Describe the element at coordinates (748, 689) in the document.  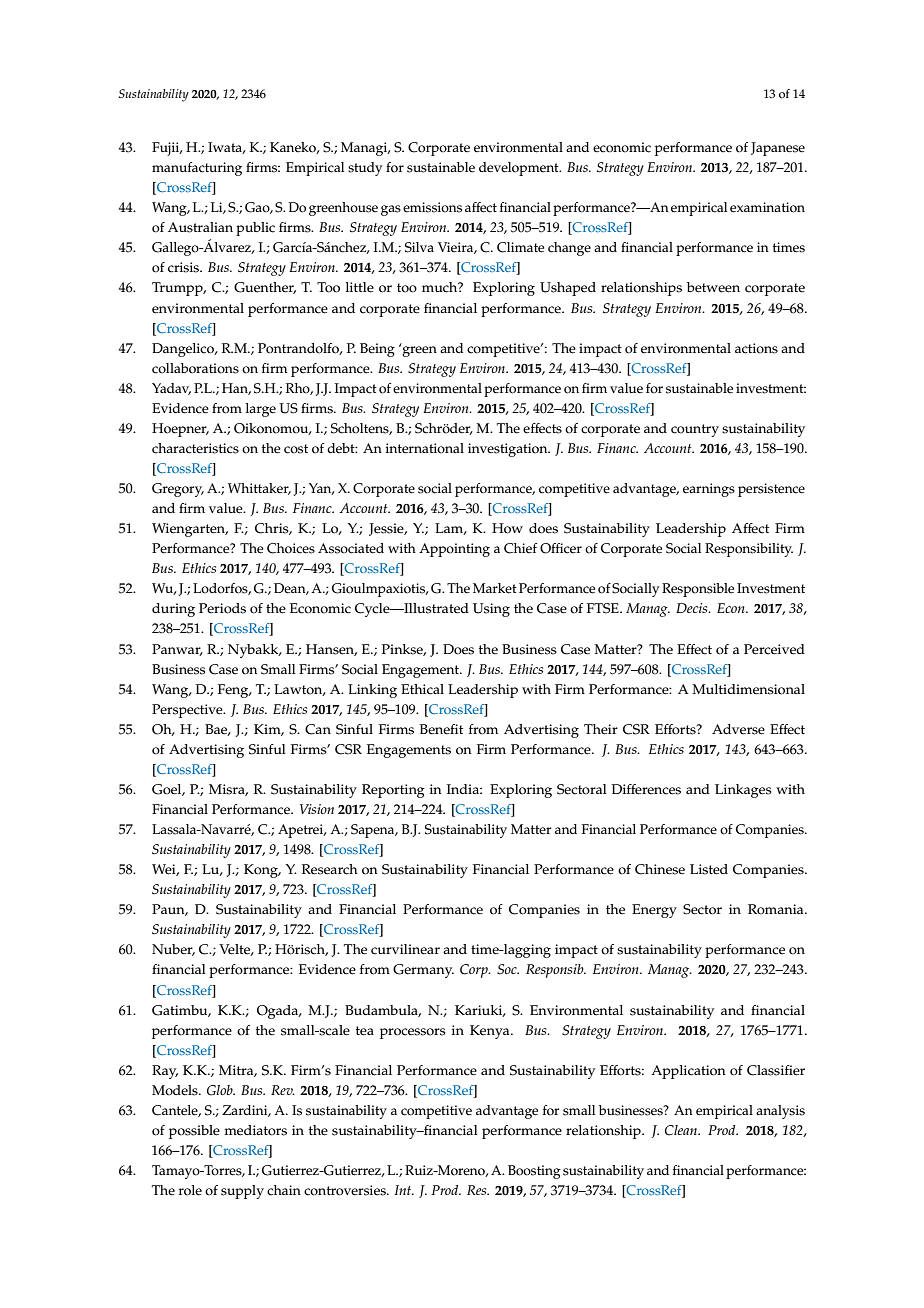
I see `Multidimensional` at that location.
